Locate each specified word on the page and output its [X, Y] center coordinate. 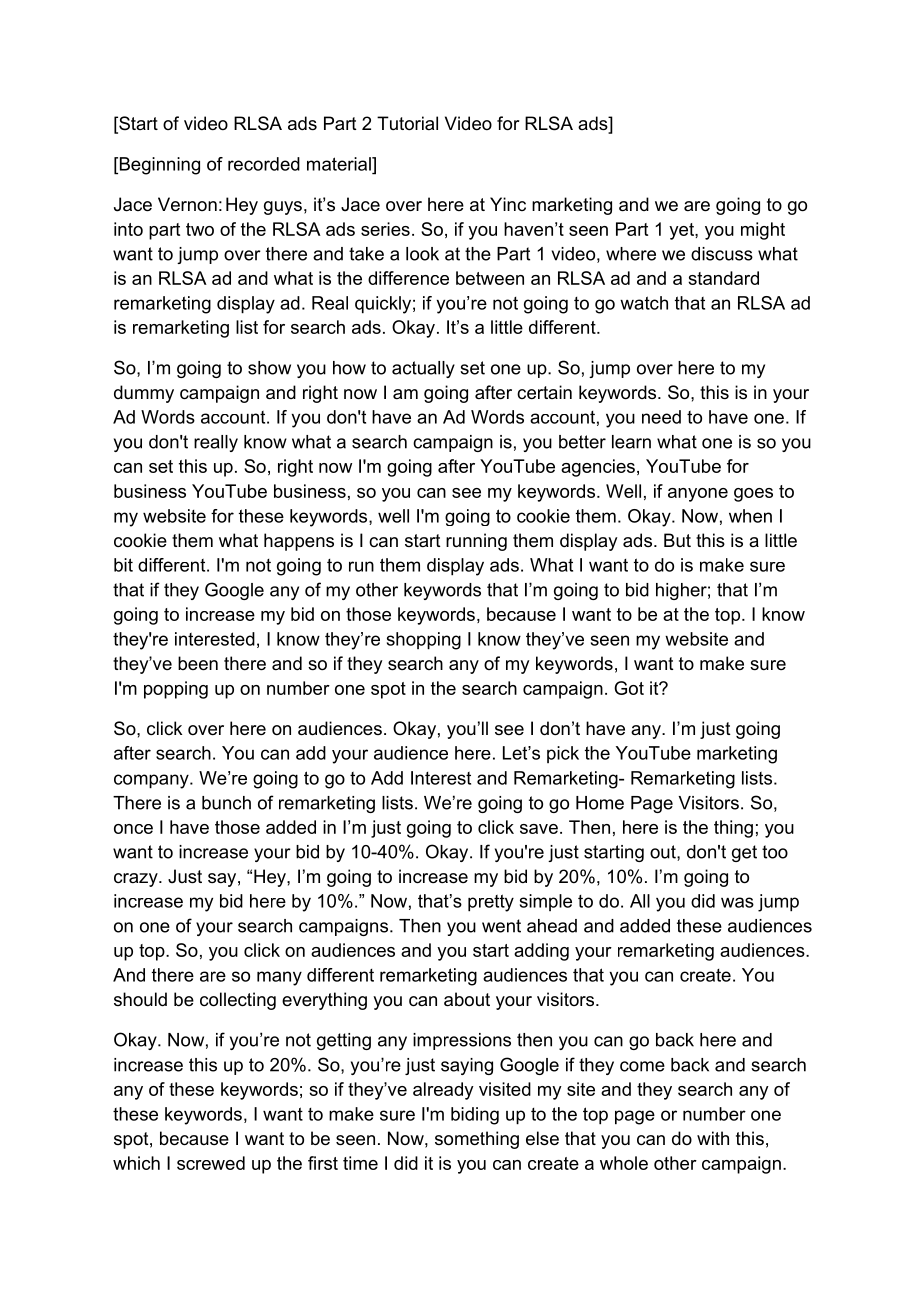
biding [475, 1116]
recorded [264, 164]
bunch [226, 803]
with [713, 1138]
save [539, 829]
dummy [144, 394]
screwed [211, 1163]
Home [600, 803]
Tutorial [407, 123]
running [476, 542]
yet [682, 231]
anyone [698, 495]
